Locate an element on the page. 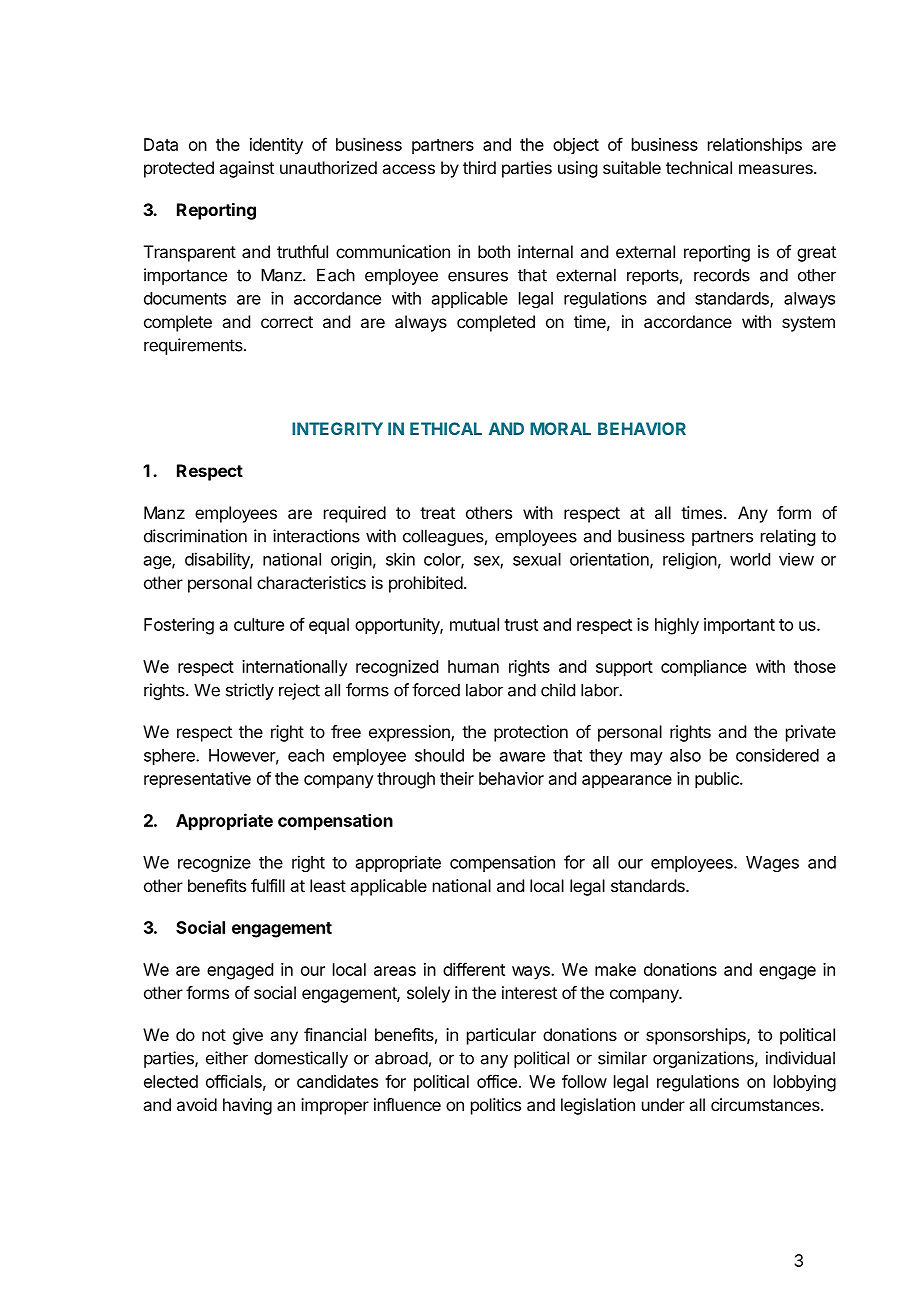 The height and width of the image is (1308, 924). measures is located at coordinates (777, 169).
